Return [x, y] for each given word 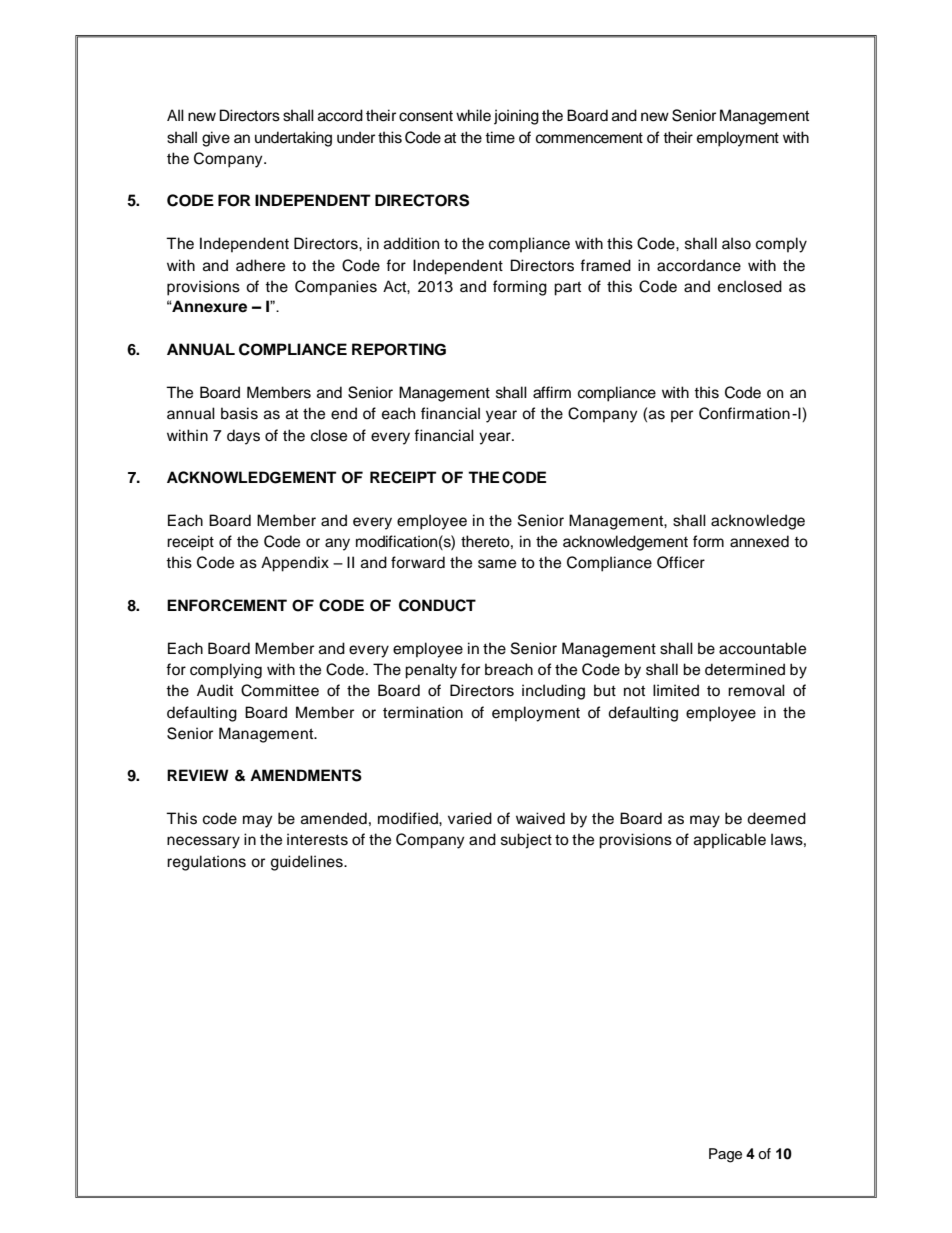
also [736, 243]
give [216, 139]
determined [745, 669]
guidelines [308, 863]
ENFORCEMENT [227, 605]
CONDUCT [437, 605]
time [500, 137]
